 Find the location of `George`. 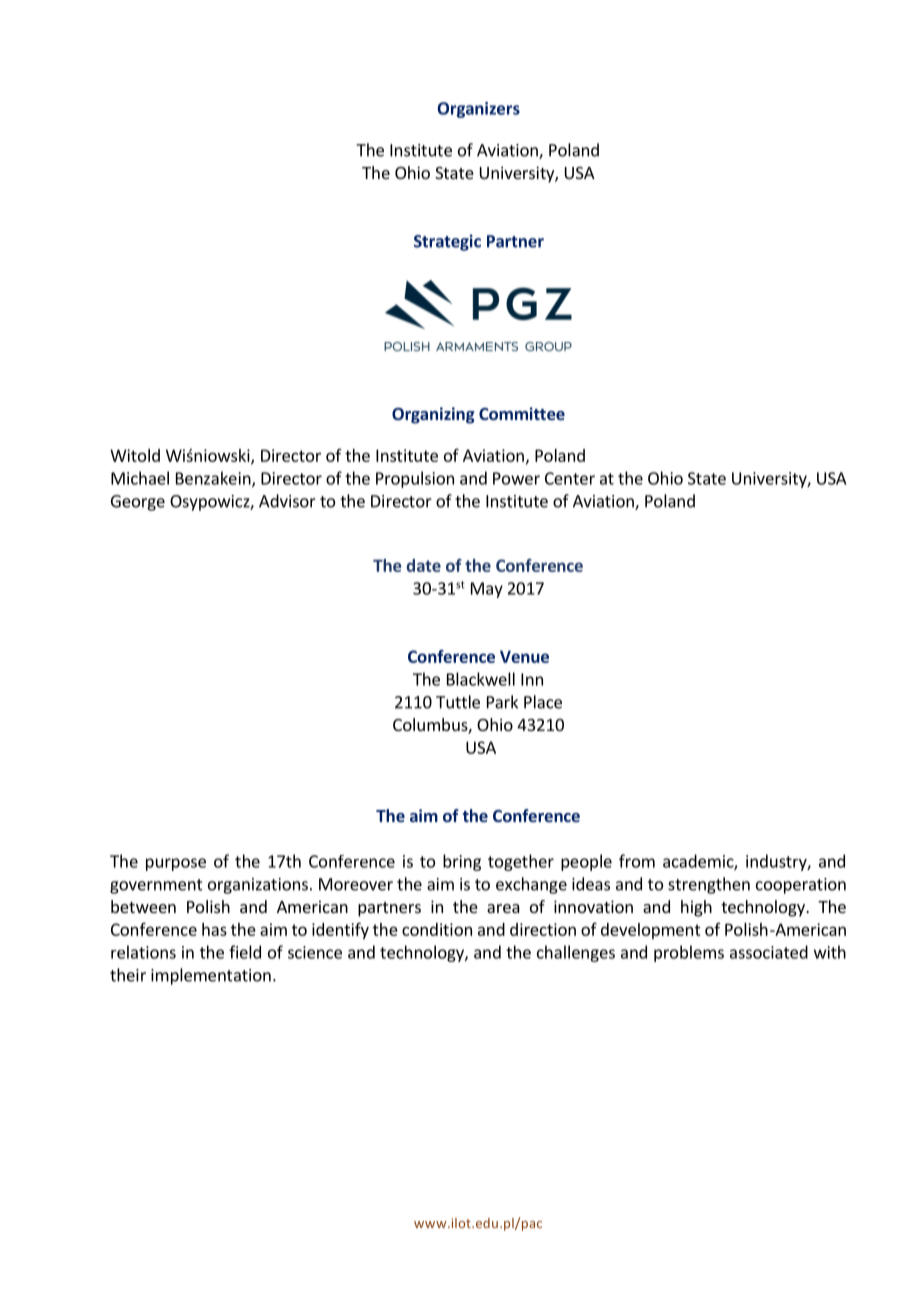

George is located at coordinates (138, 503).
